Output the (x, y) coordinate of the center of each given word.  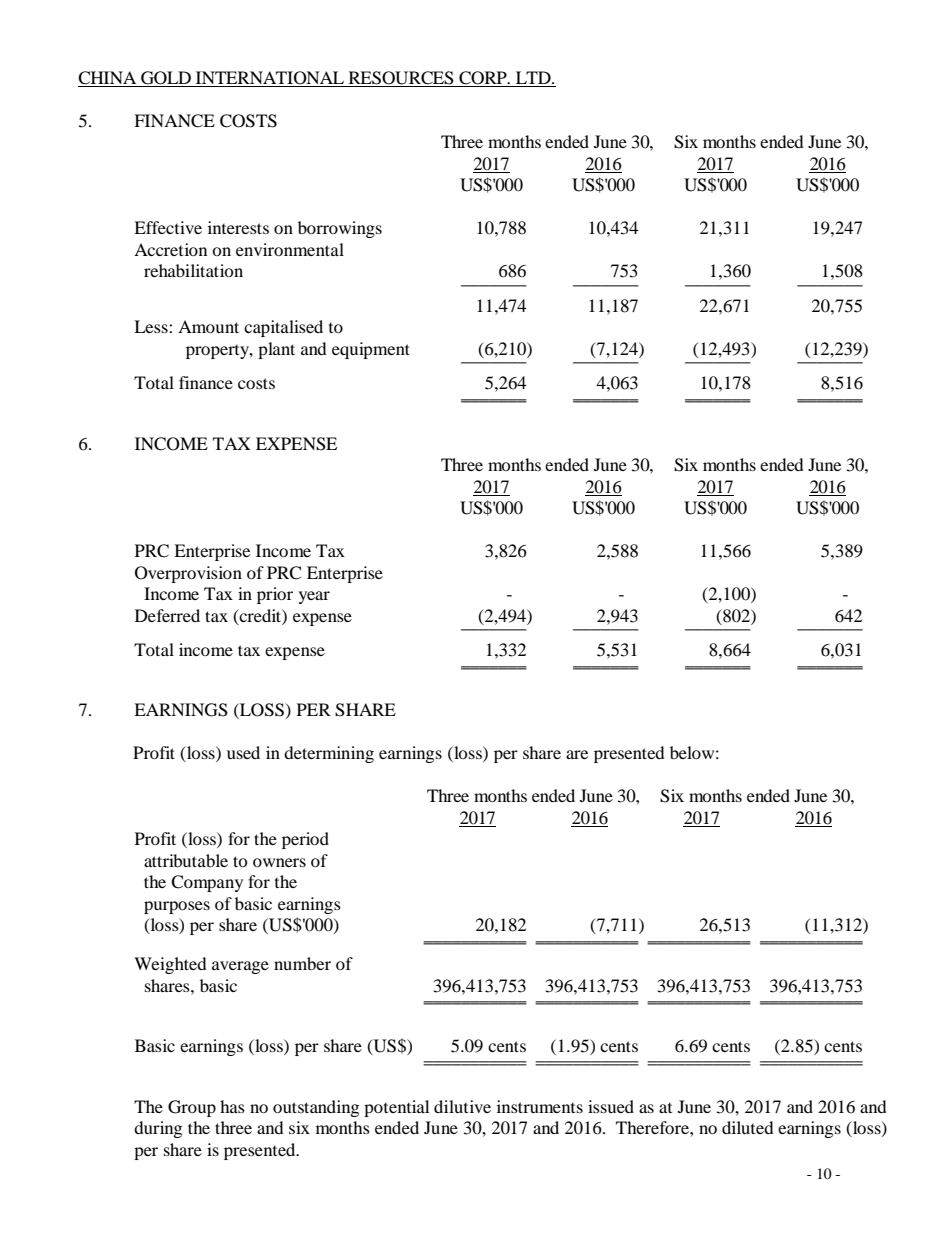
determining (329, 754)
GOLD (166, 79)
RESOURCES (401, 79)
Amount (208, 326)
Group (192, 1108)
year (314, 597)
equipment (371, 350)
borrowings (340, 229)
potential (396, 1108)
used (243, 752)
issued (611, 1106)
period (305, 840)
